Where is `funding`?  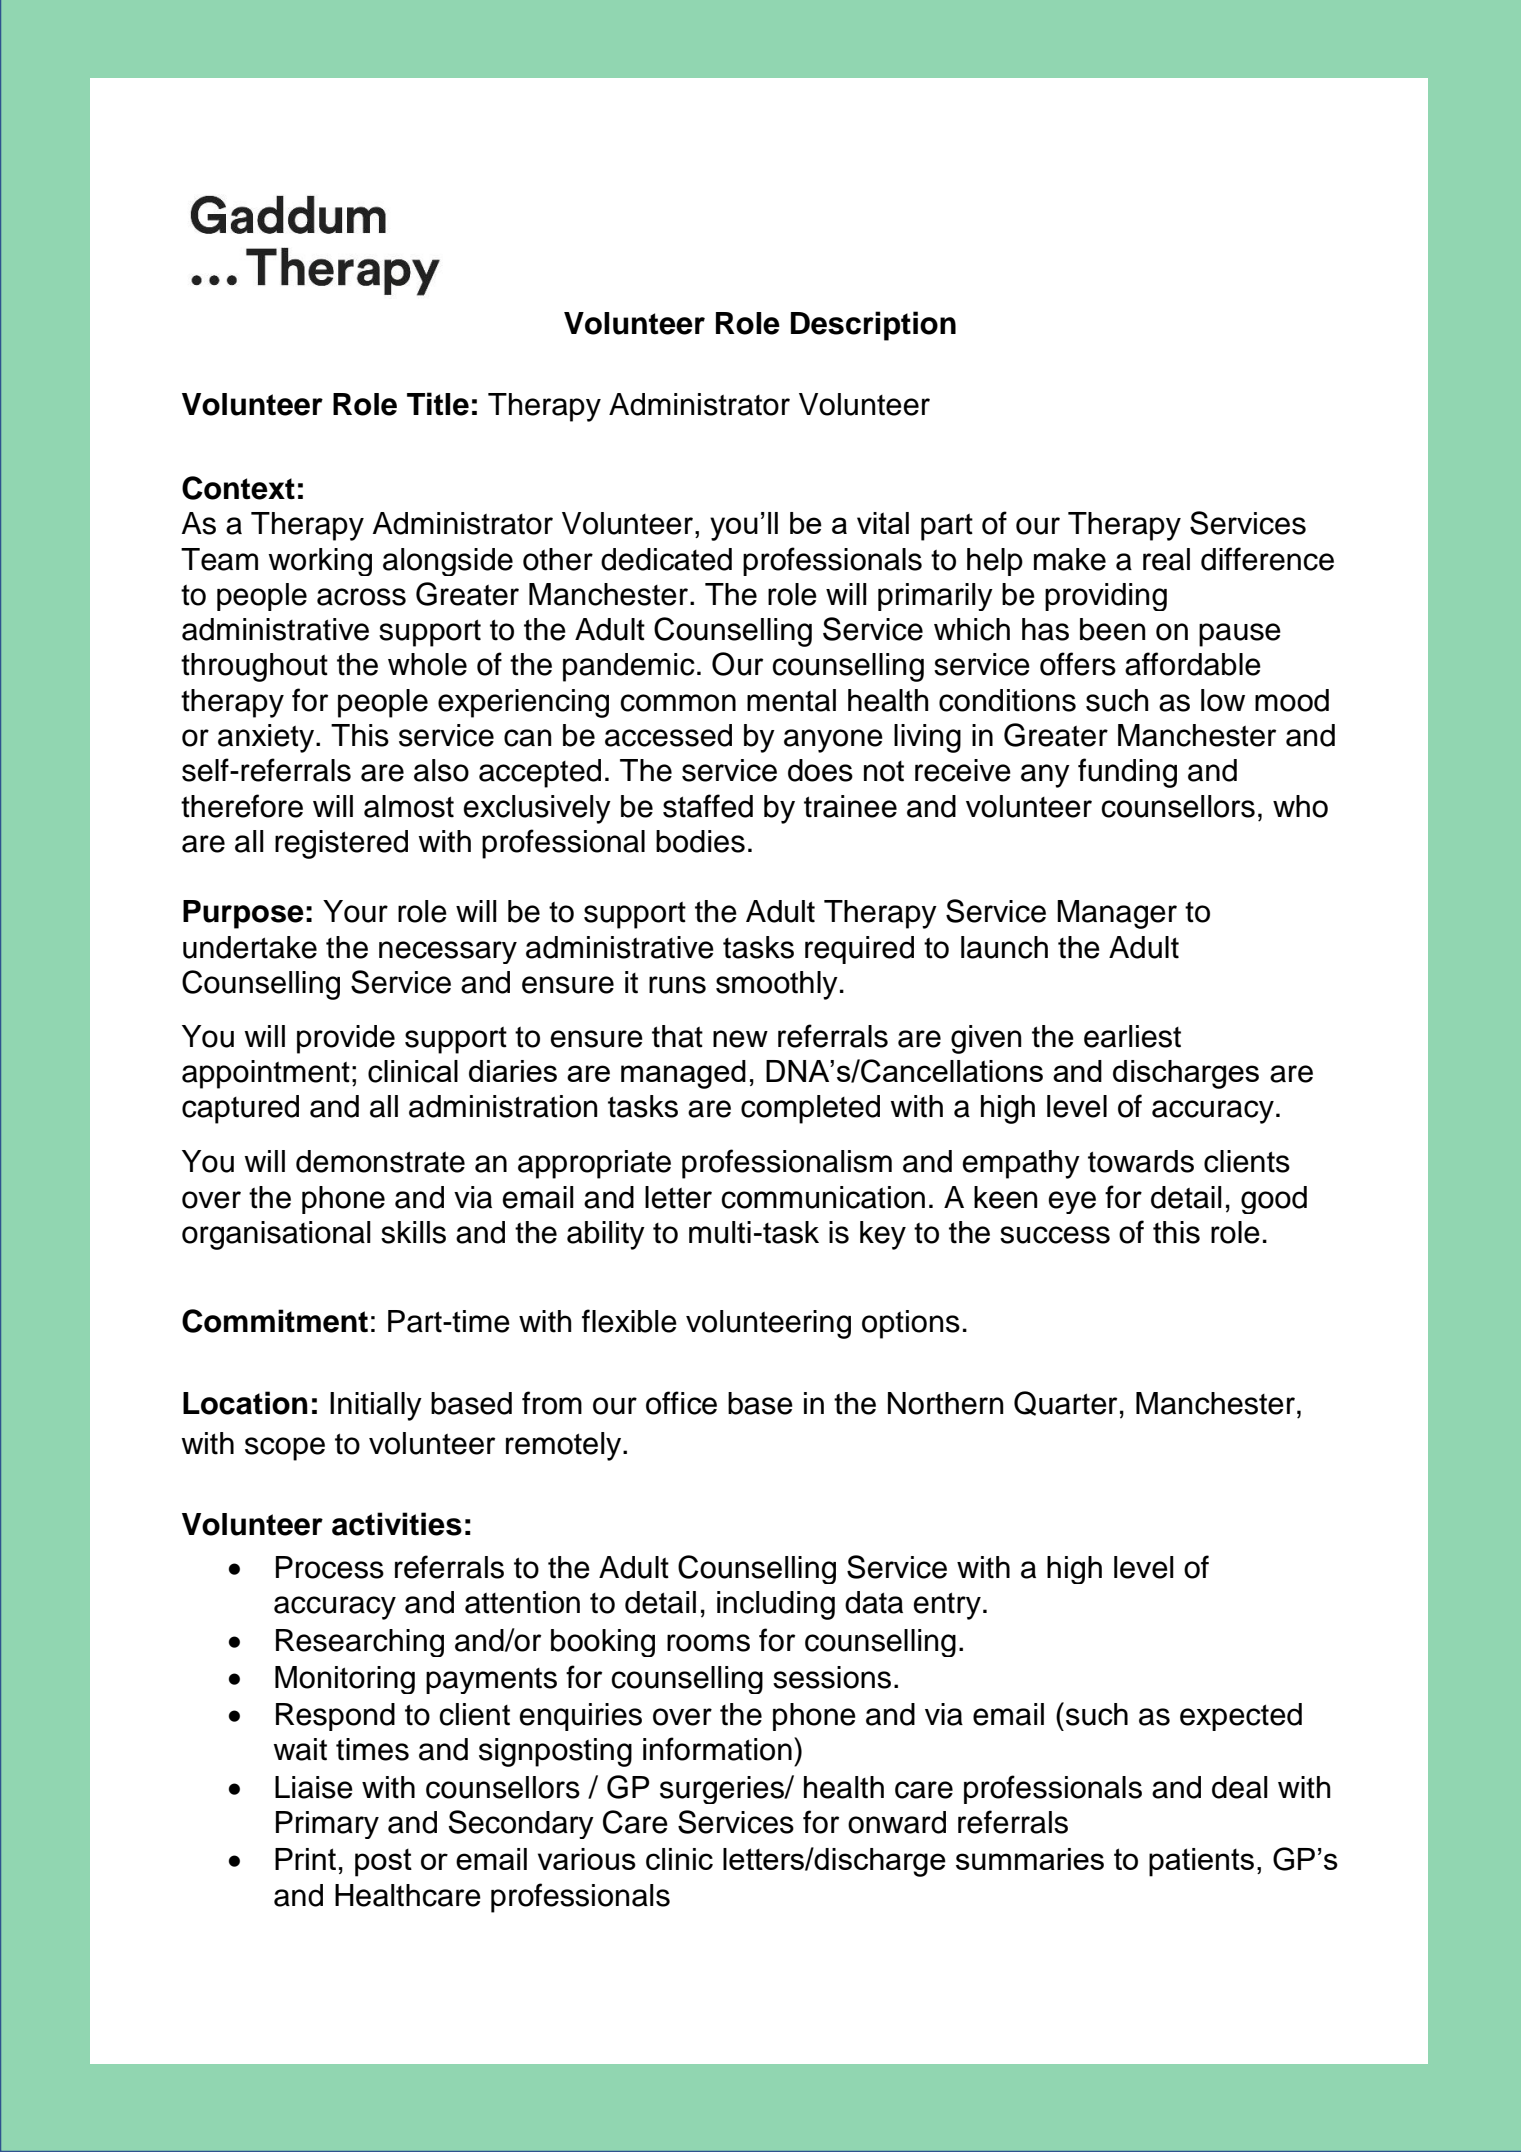
funding is located at coordinates (1127, 773).
